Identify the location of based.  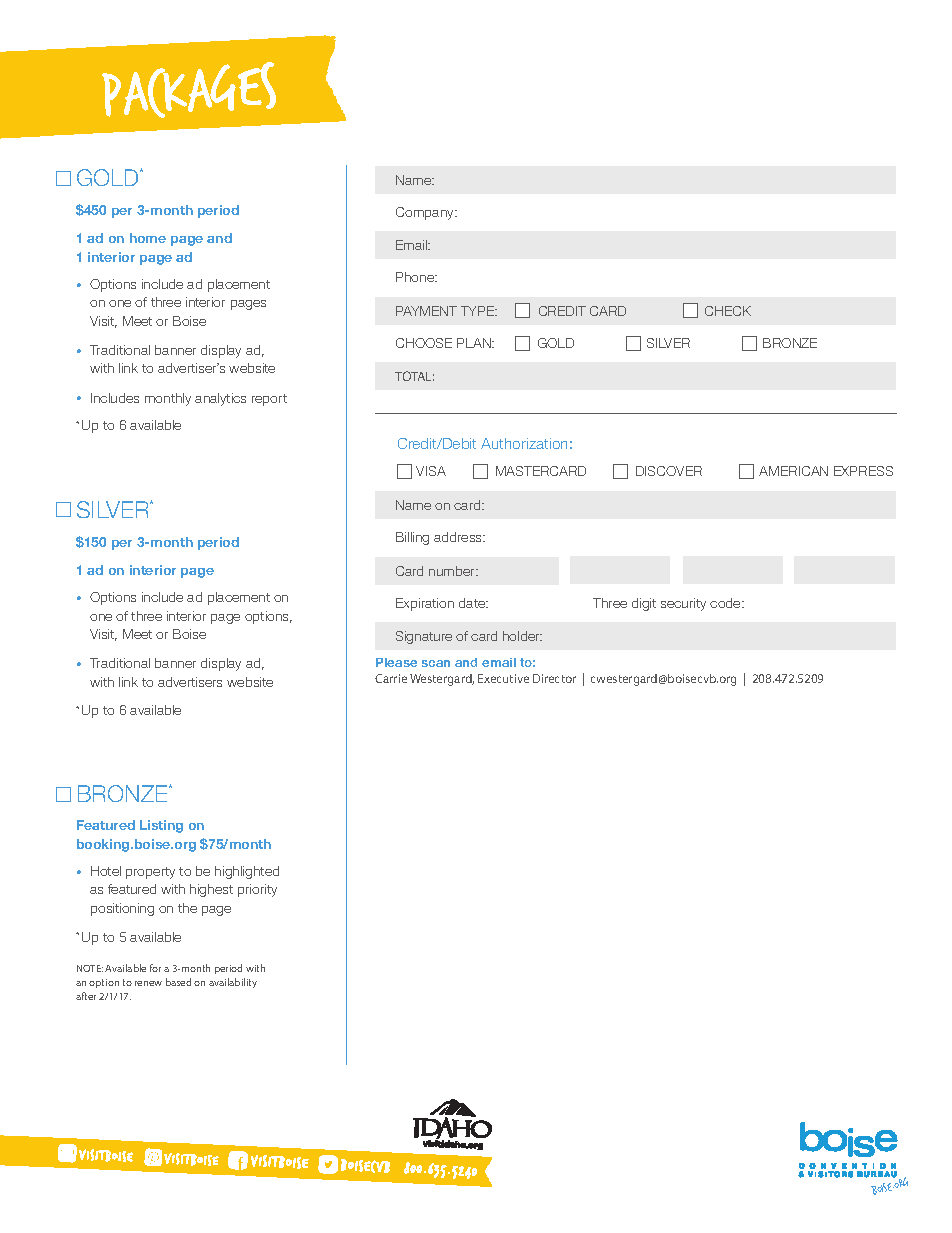
(178, 982).
